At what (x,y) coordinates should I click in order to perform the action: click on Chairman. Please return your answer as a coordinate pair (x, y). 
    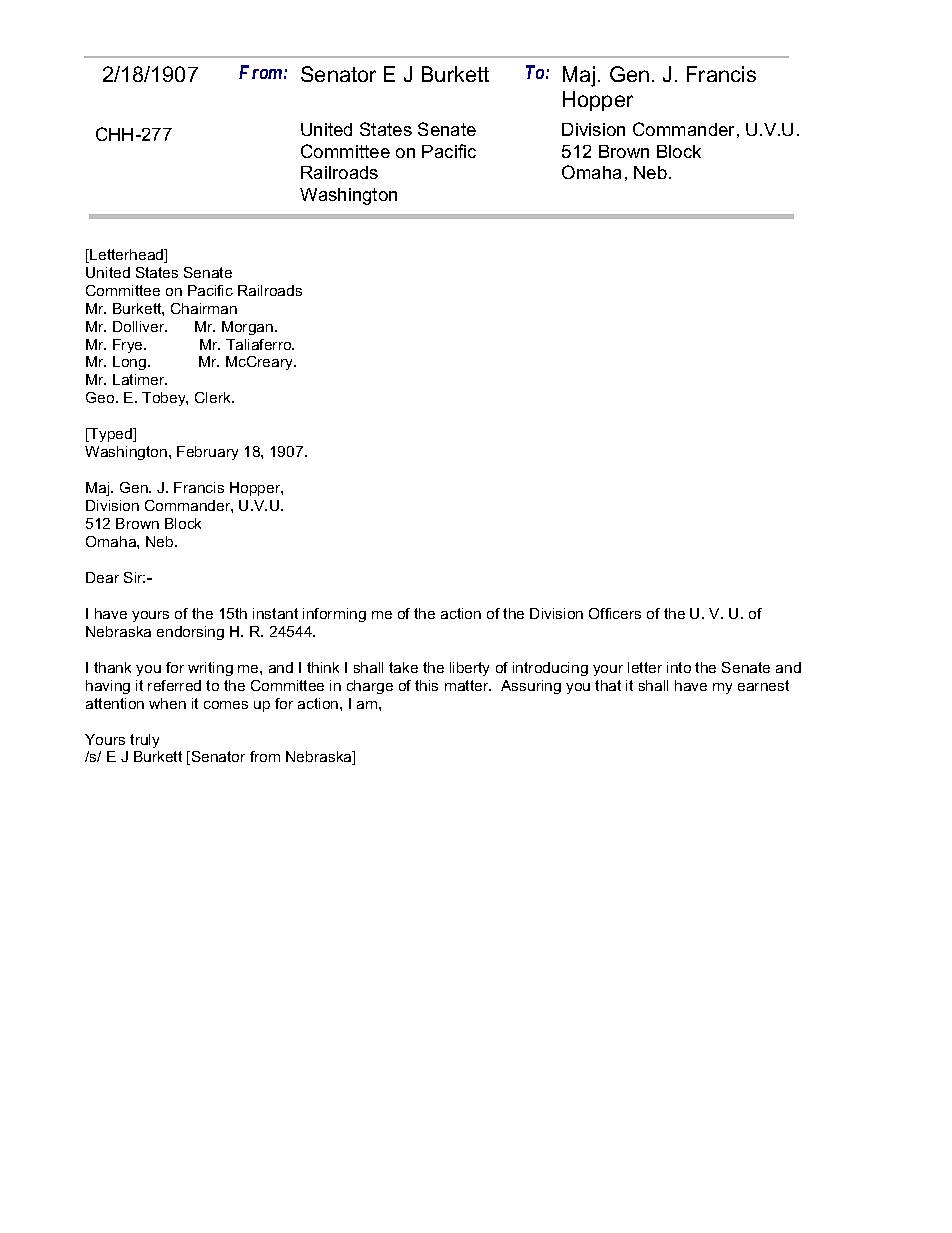
    Looking at the image, I should click on (204, 308).
